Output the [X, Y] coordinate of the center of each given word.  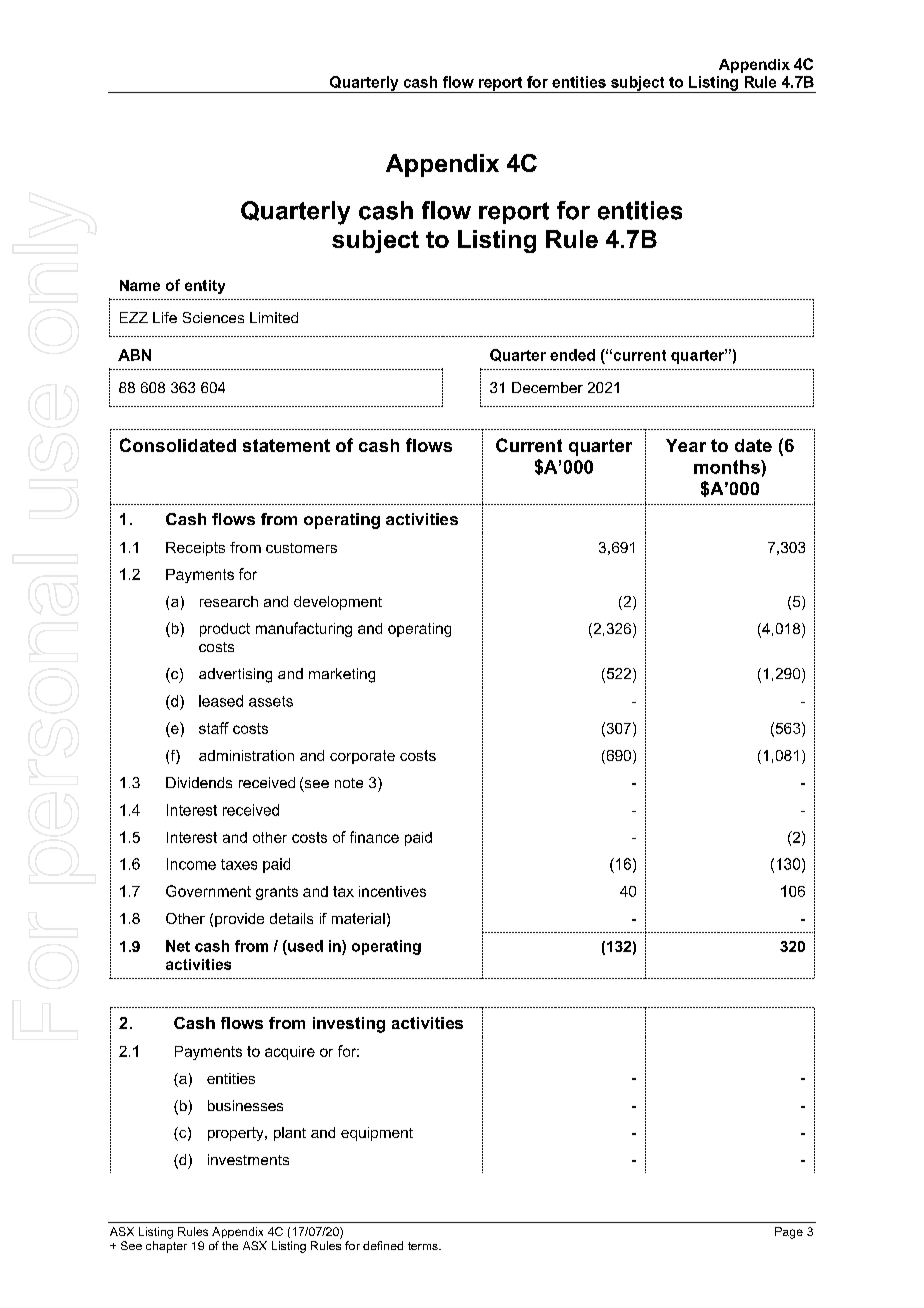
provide [239, 920]
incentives [392, 891]
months [728, 467]
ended [572, 355]
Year [686, 445]
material [358, 918]
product [225, 630]
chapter [166, 1247]
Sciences [213, 317]
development [338, 603]
